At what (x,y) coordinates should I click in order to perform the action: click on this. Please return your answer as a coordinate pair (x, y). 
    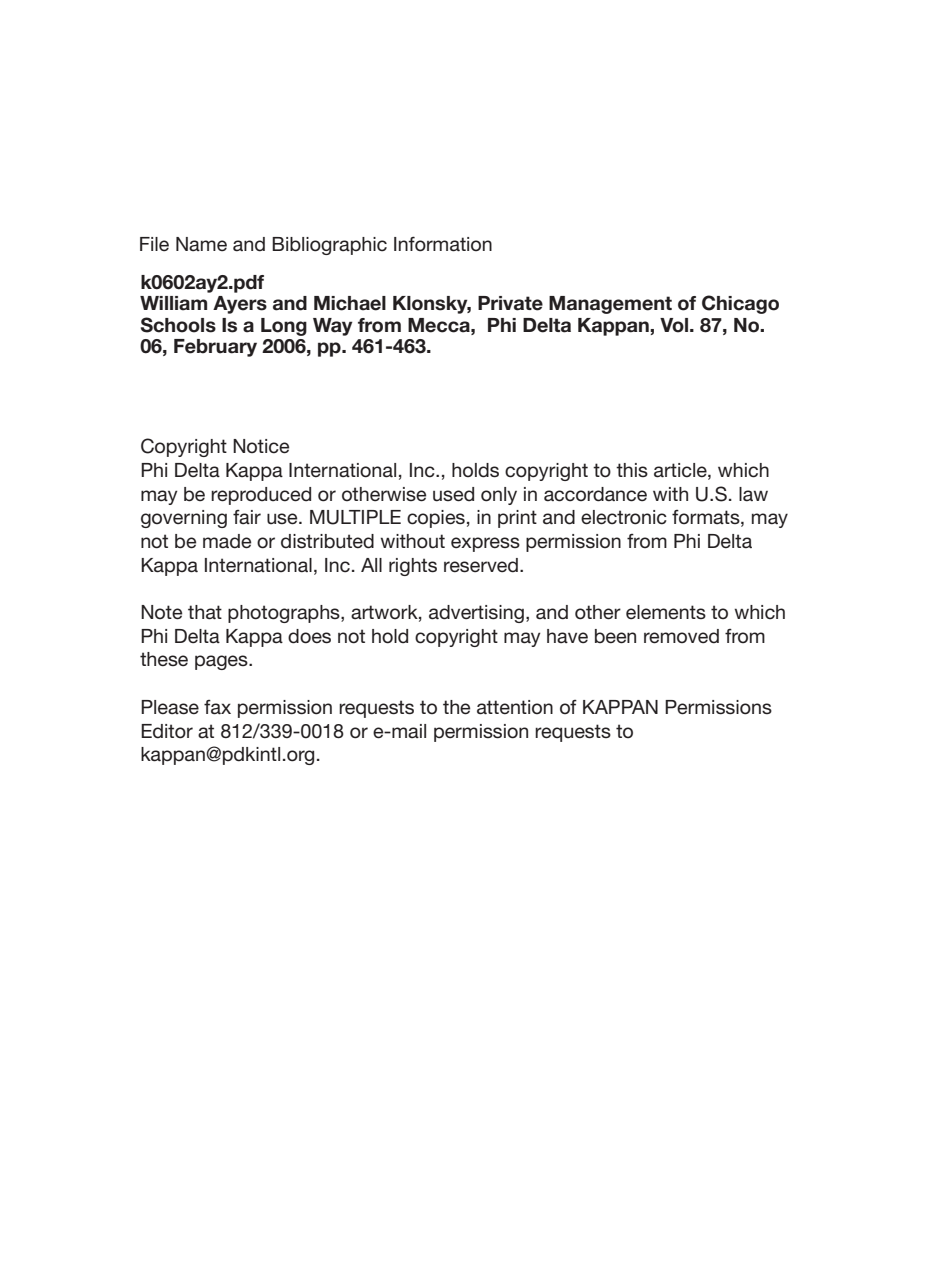
    Looking at the image, I should click on (632, 470).
